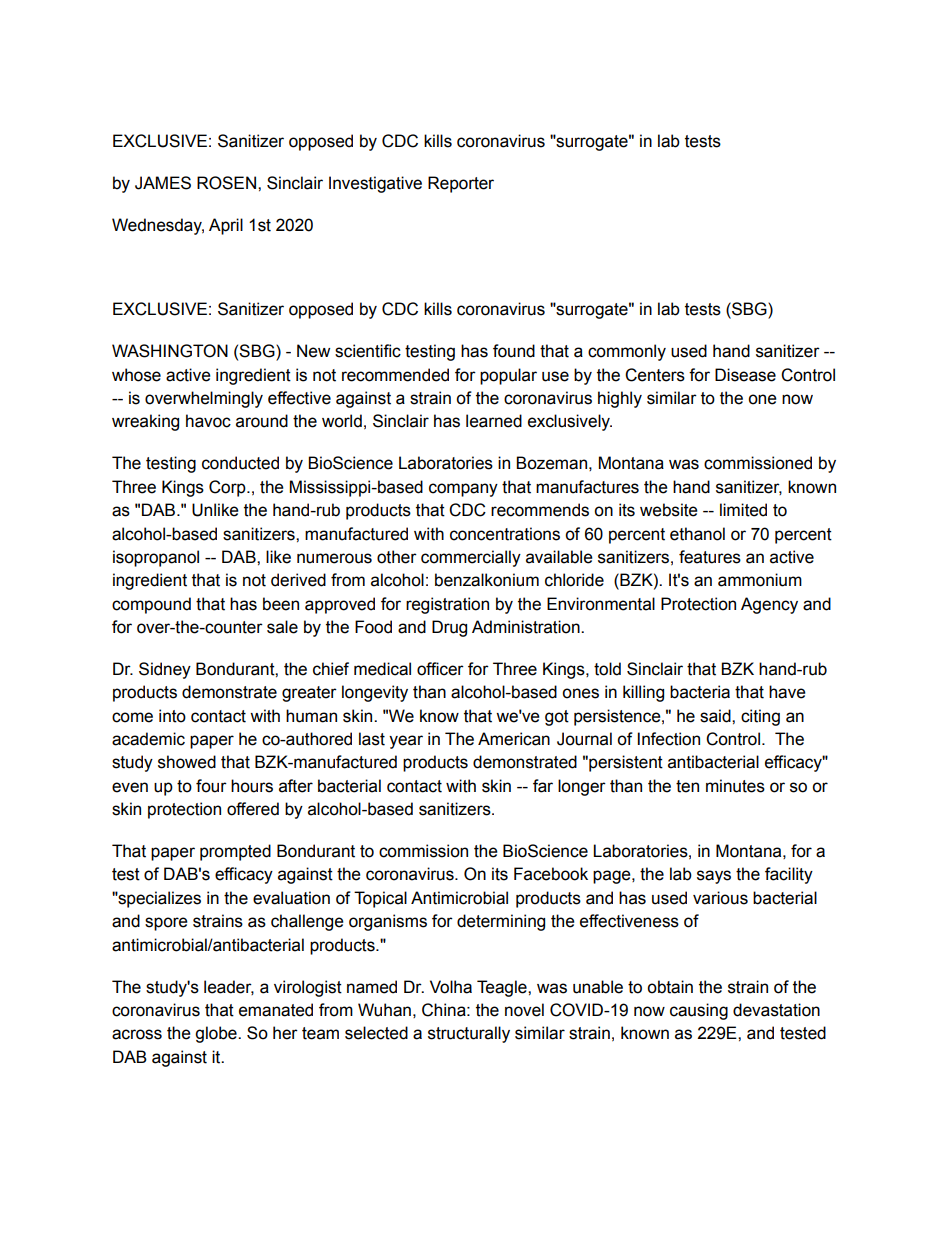 This screenshot has height=1233, width=952. What do you see at coordinates (627, 352) in the screenshot?
I see `commonly` at bounding box center [627, 352].
